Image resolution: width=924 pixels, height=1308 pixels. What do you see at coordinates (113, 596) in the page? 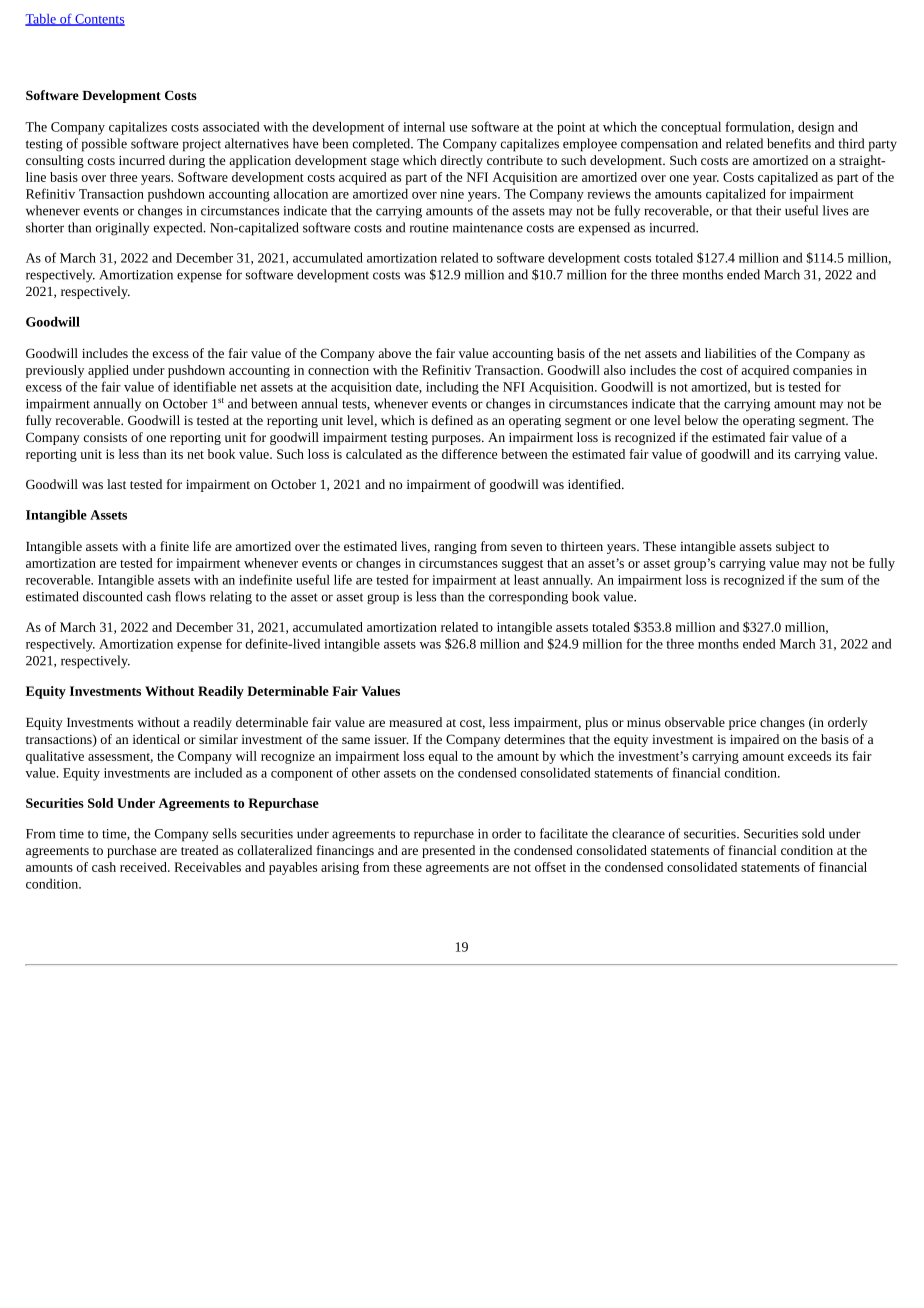
I see `discounted` at bounding box center [113, 596].
